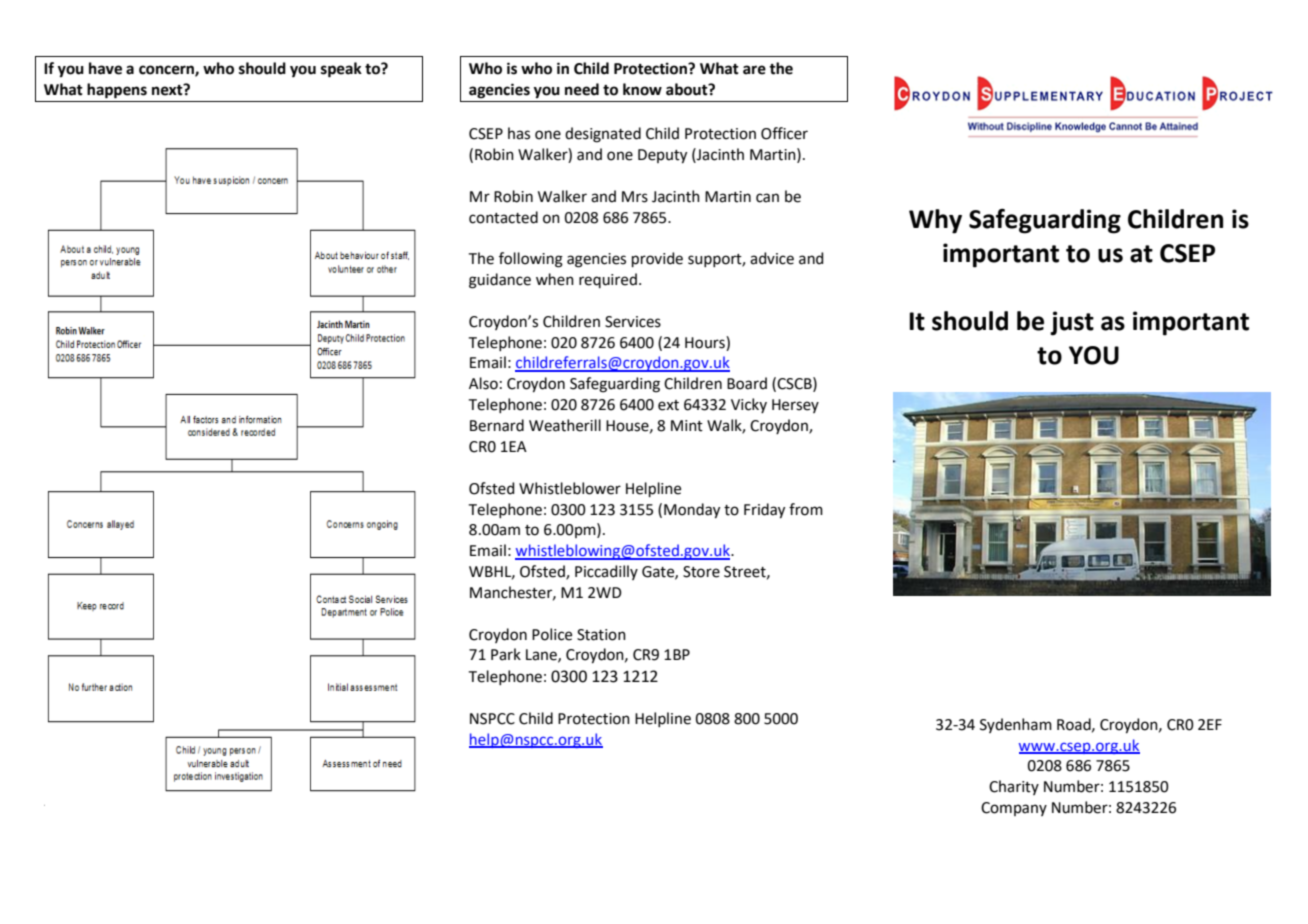  Describe the element at coordinates (784, 133) in the document. I see `Officer` at that location.
